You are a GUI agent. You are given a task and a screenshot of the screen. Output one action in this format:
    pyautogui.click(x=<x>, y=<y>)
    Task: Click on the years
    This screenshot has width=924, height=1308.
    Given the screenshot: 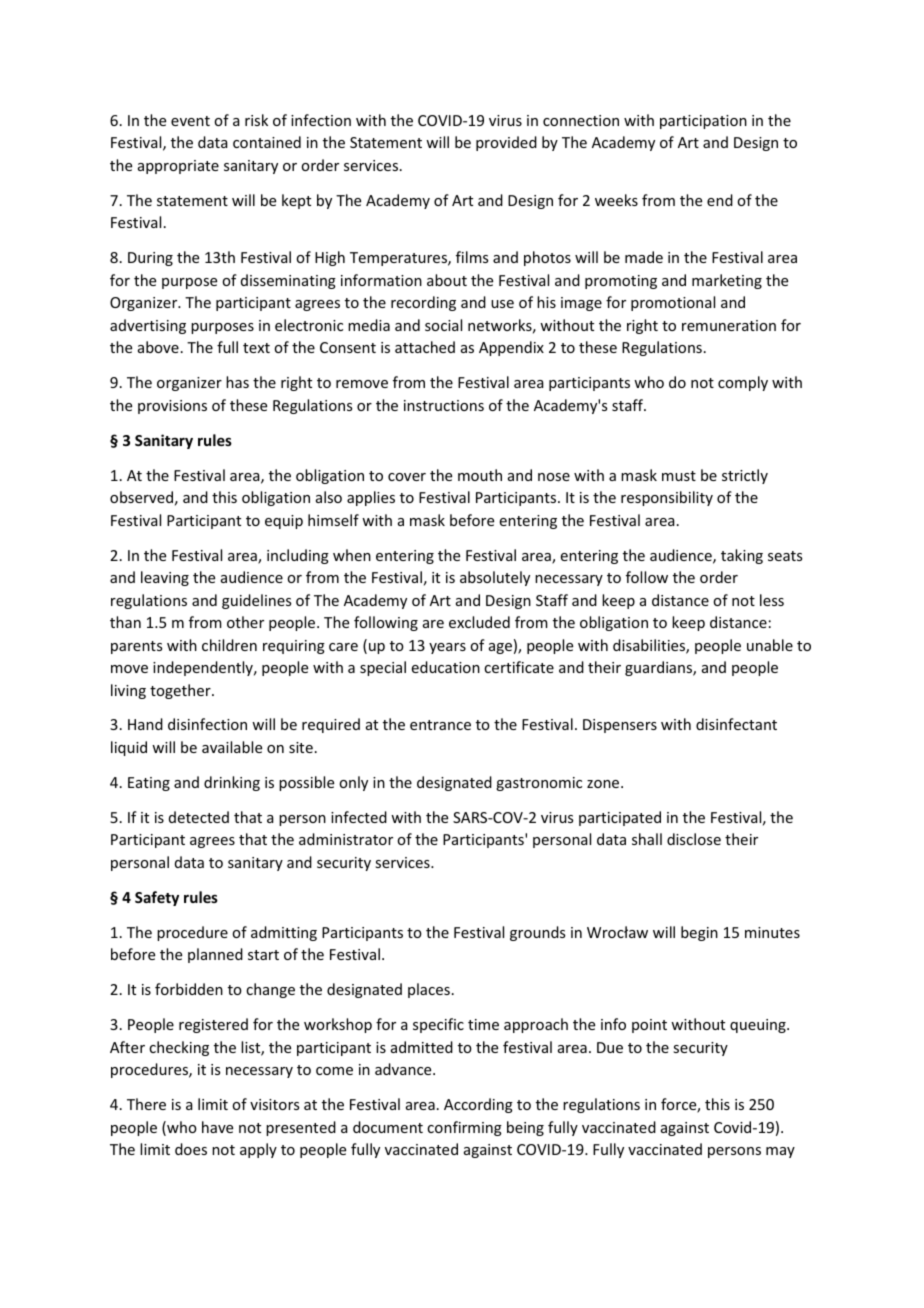 What is the action you would take?
    pyautogui.click(x=447, y=648)
